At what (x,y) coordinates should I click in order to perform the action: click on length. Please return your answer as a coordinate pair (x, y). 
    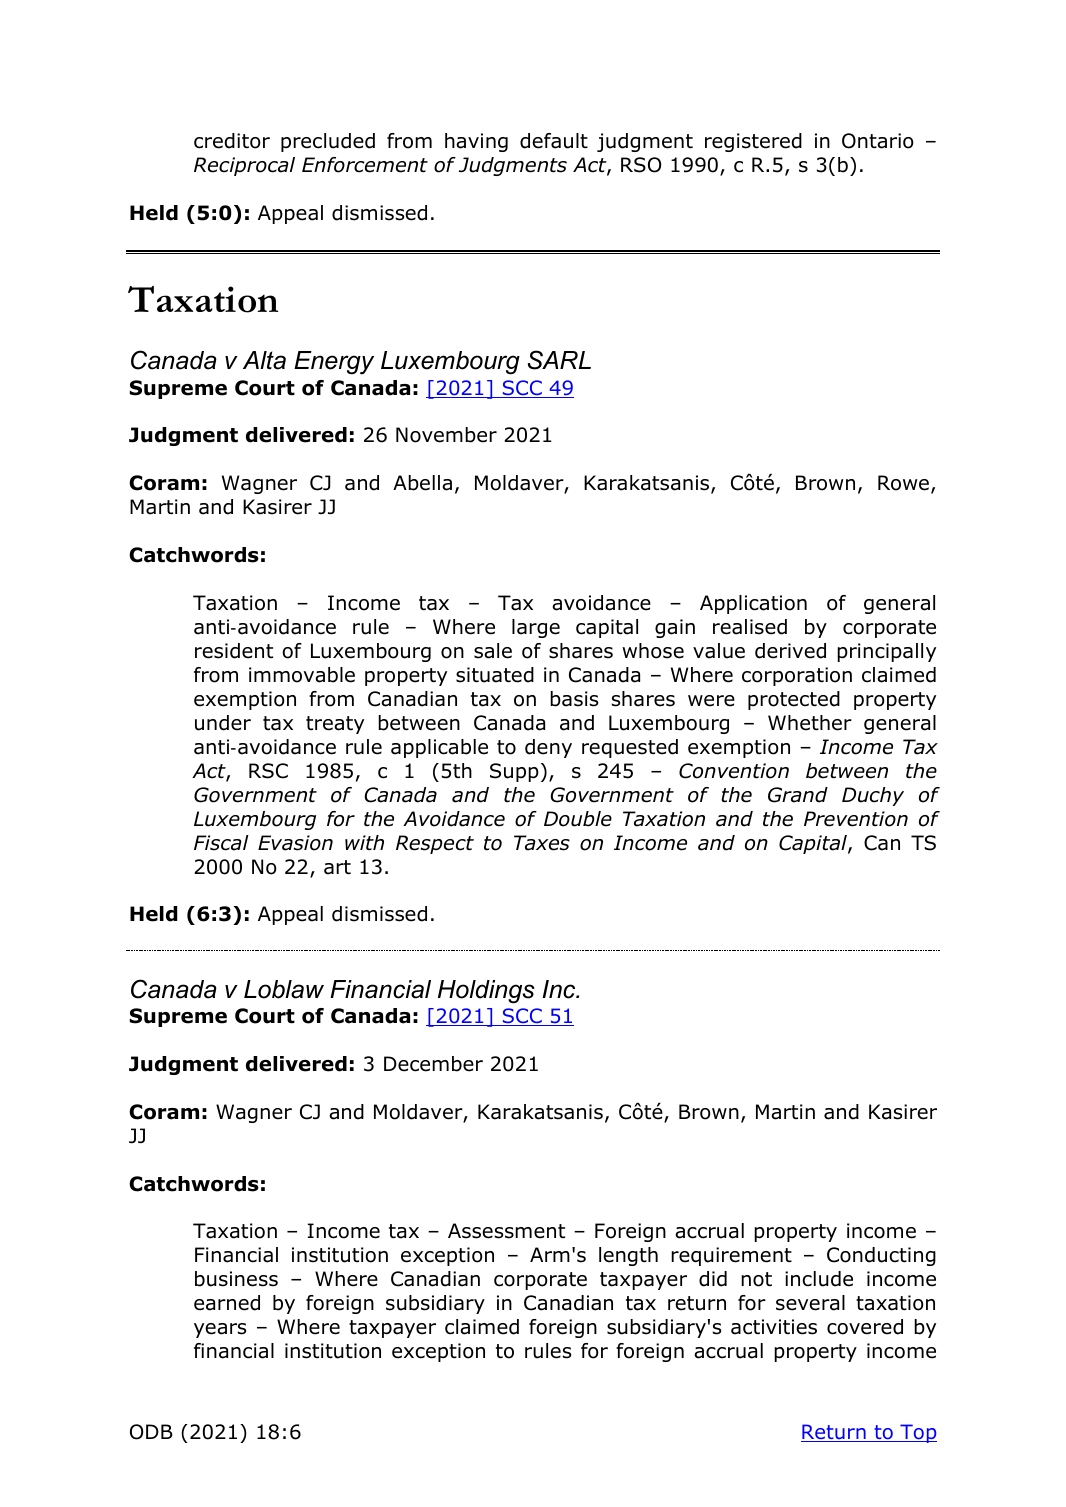
    Looking at the image, I should click on (628, 1256).
